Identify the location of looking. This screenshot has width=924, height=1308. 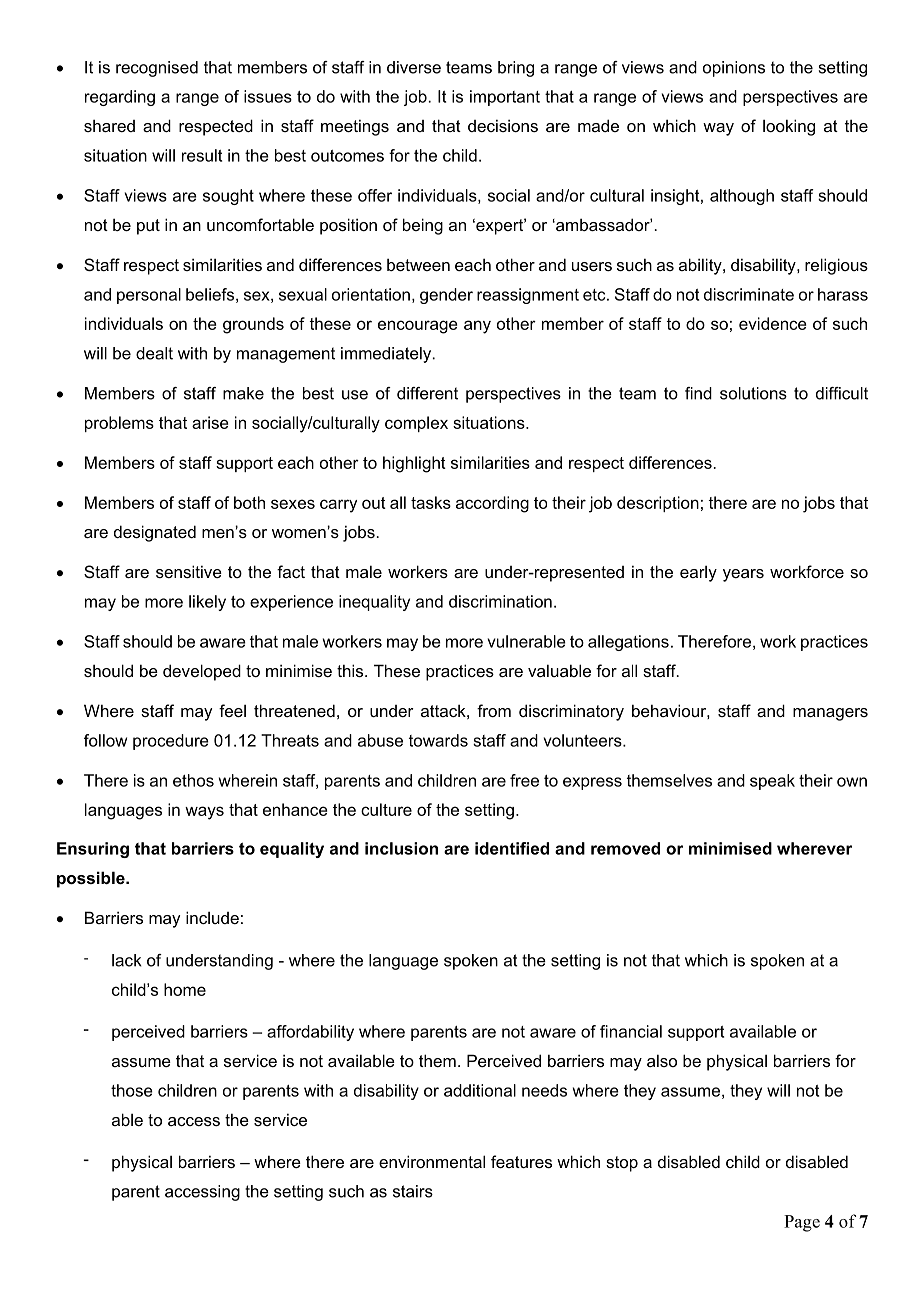
(789, 127).
